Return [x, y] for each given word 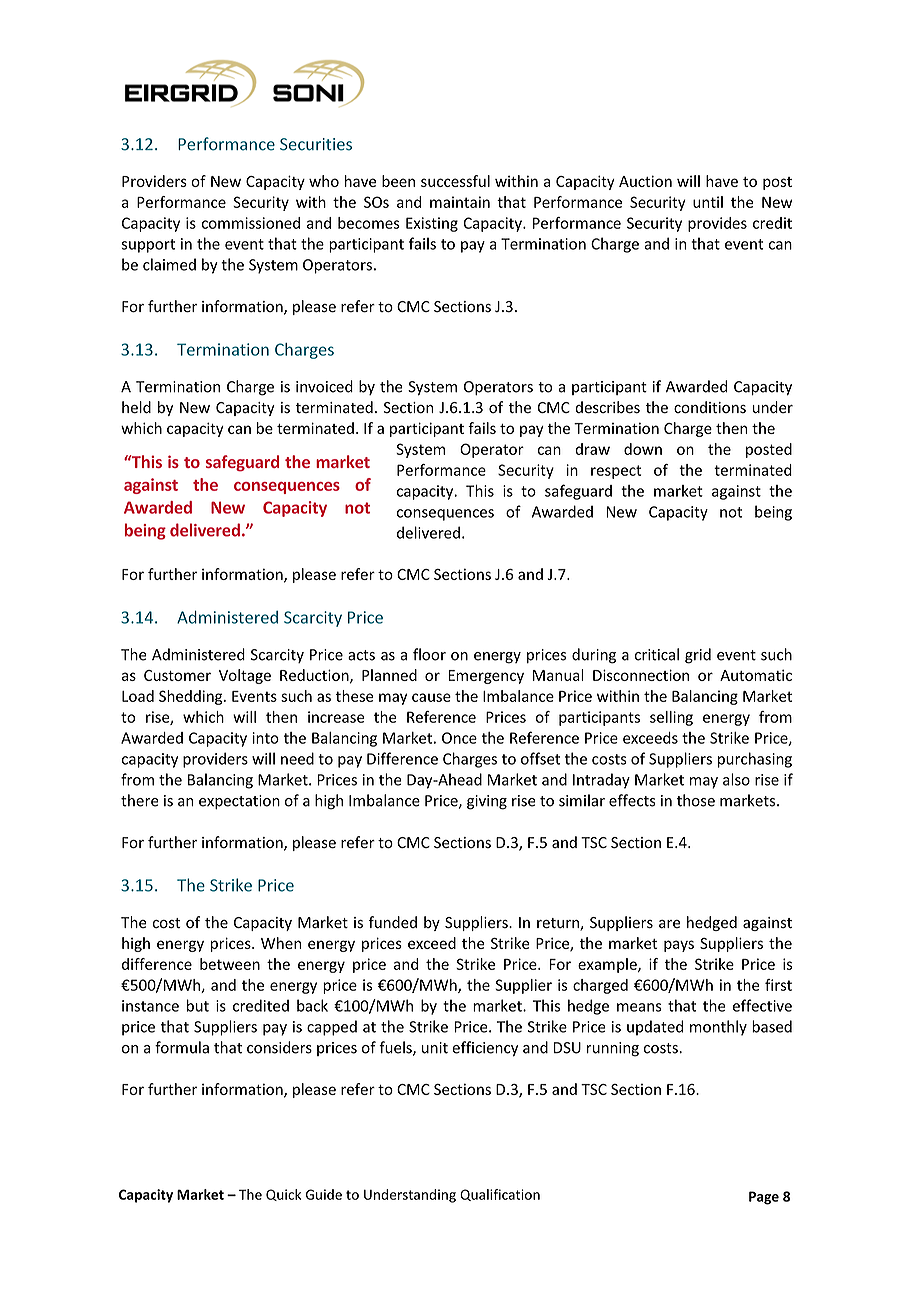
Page [764, 1198]
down [643, 449]
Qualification [500, 1195]
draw [592, 449]
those [696, 800]
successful [455, 181]
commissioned [251, 223]
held [136, 407]
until [708, 202]
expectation [239, 802]
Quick [283, 1195]
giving [487, 802]
